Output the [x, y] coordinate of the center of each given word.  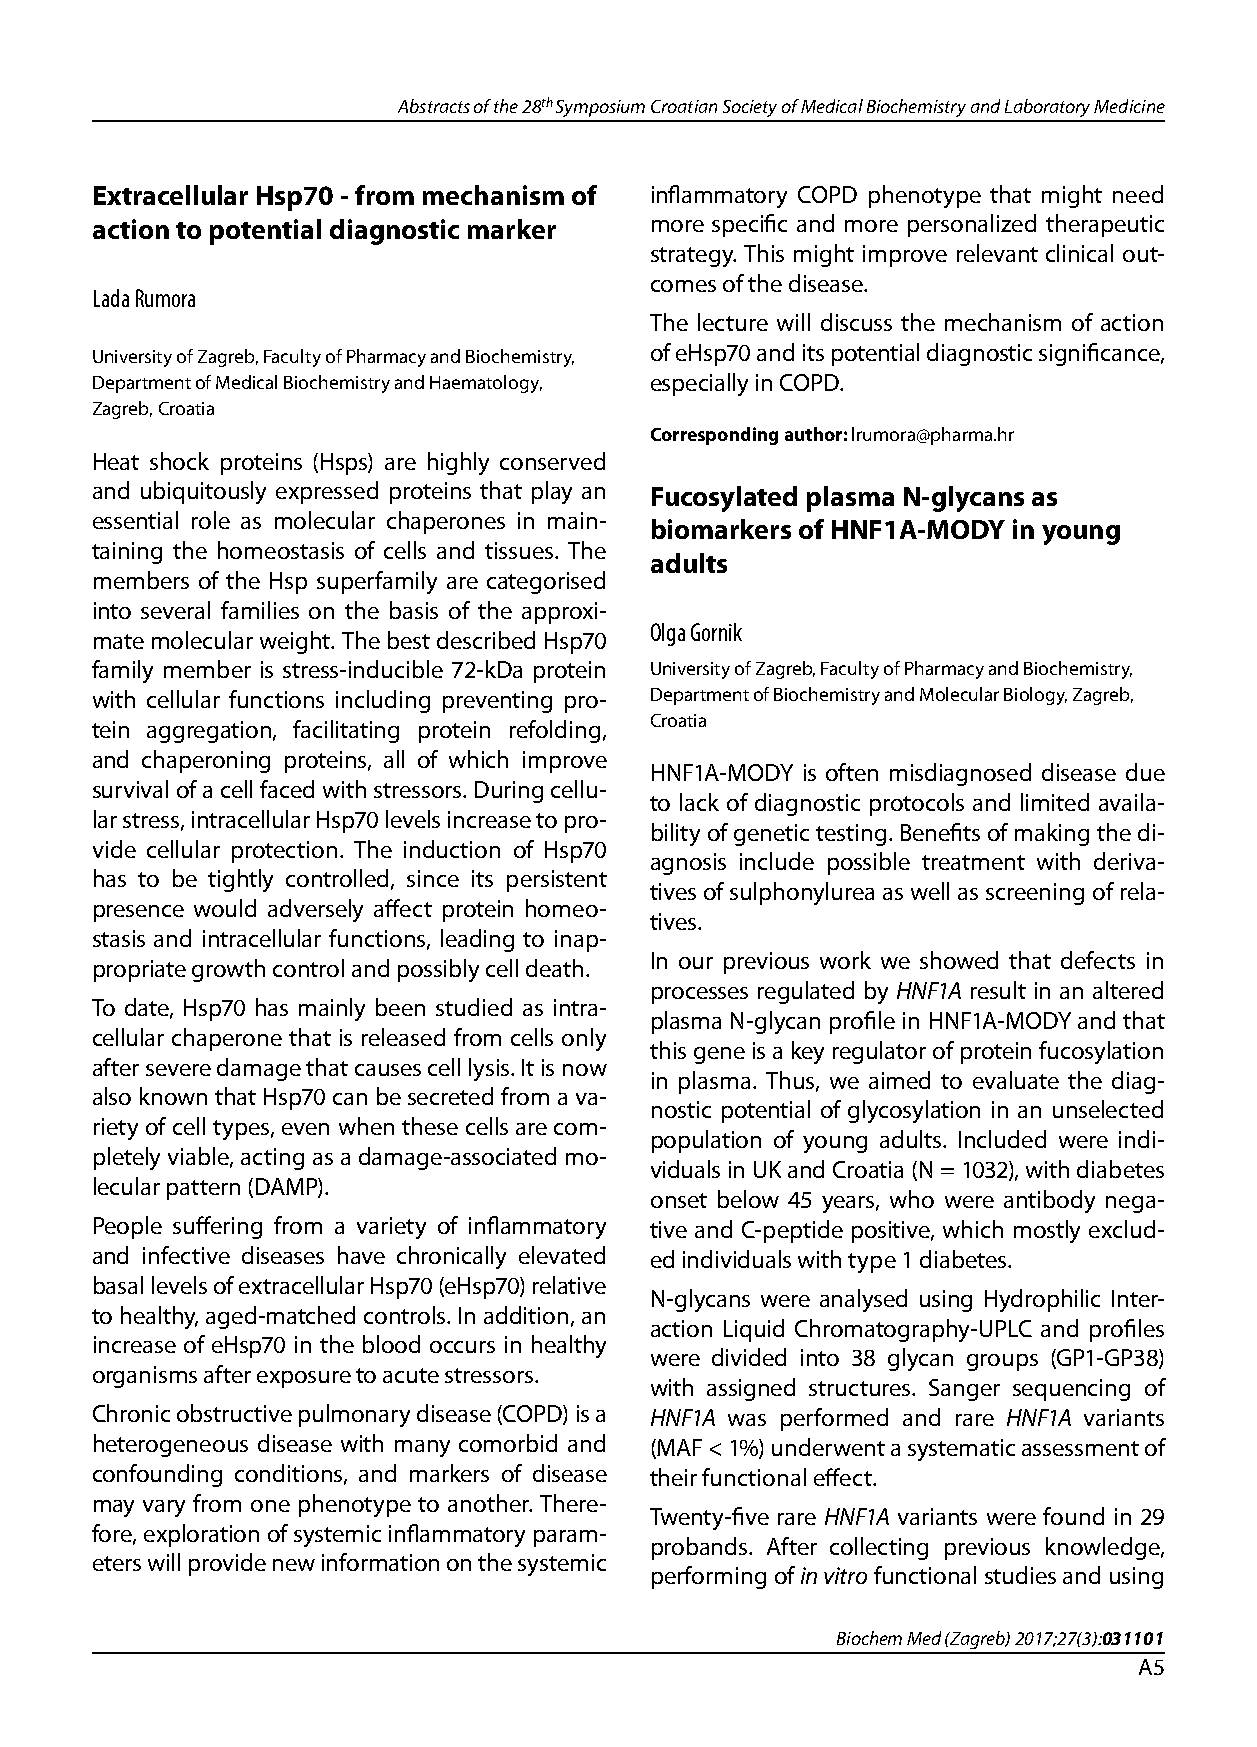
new [294, 1565]
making [1052, 834]
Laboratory [1047, 108]
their [673, 1477]
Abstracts [434, 106]
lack [699, 802]
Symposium [600, 108]
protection [284, 852]
